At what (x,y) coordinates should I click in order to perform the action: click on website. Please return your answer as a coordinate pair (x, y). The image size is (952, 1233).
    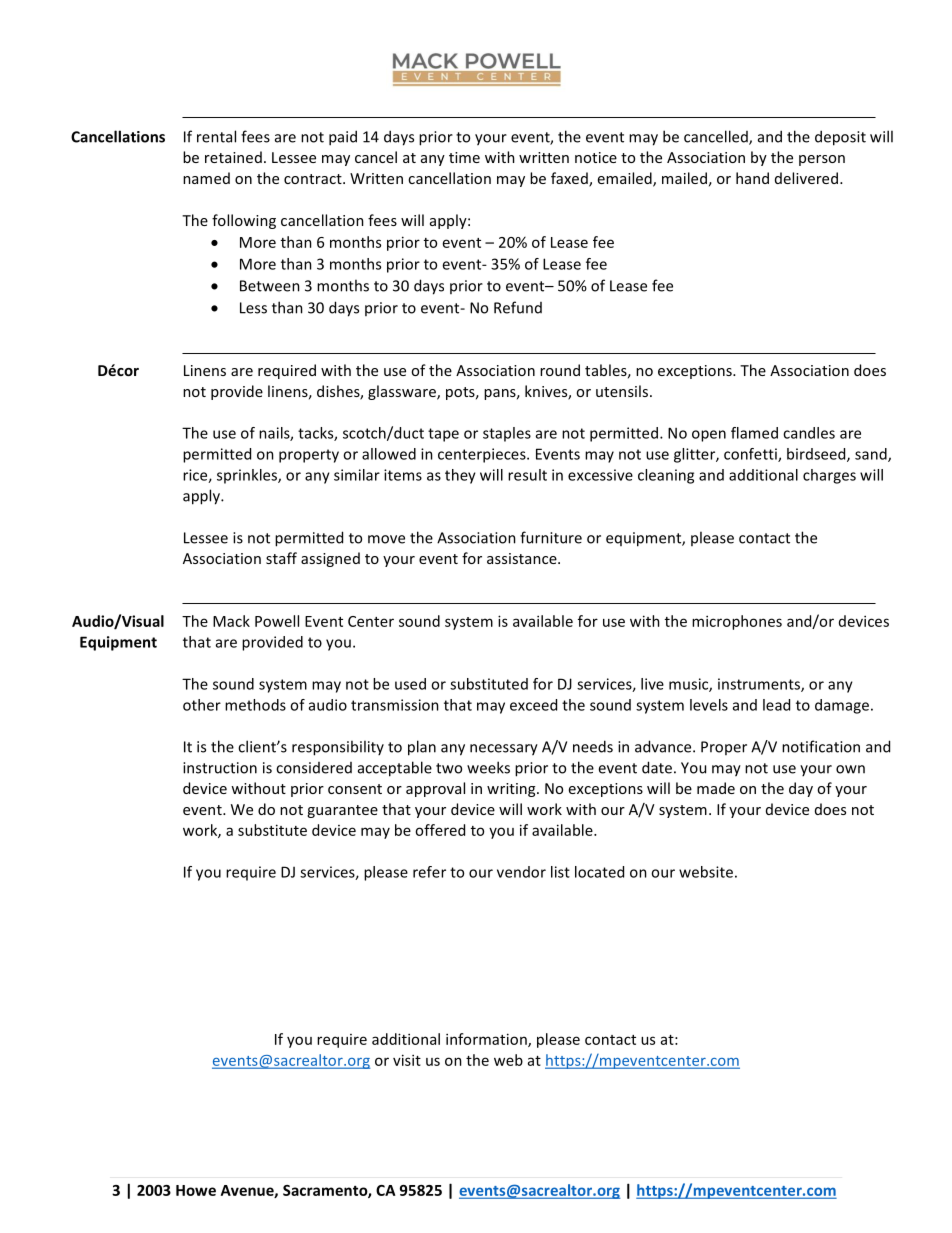
    Looking at the image, I should click on (706, 872).
